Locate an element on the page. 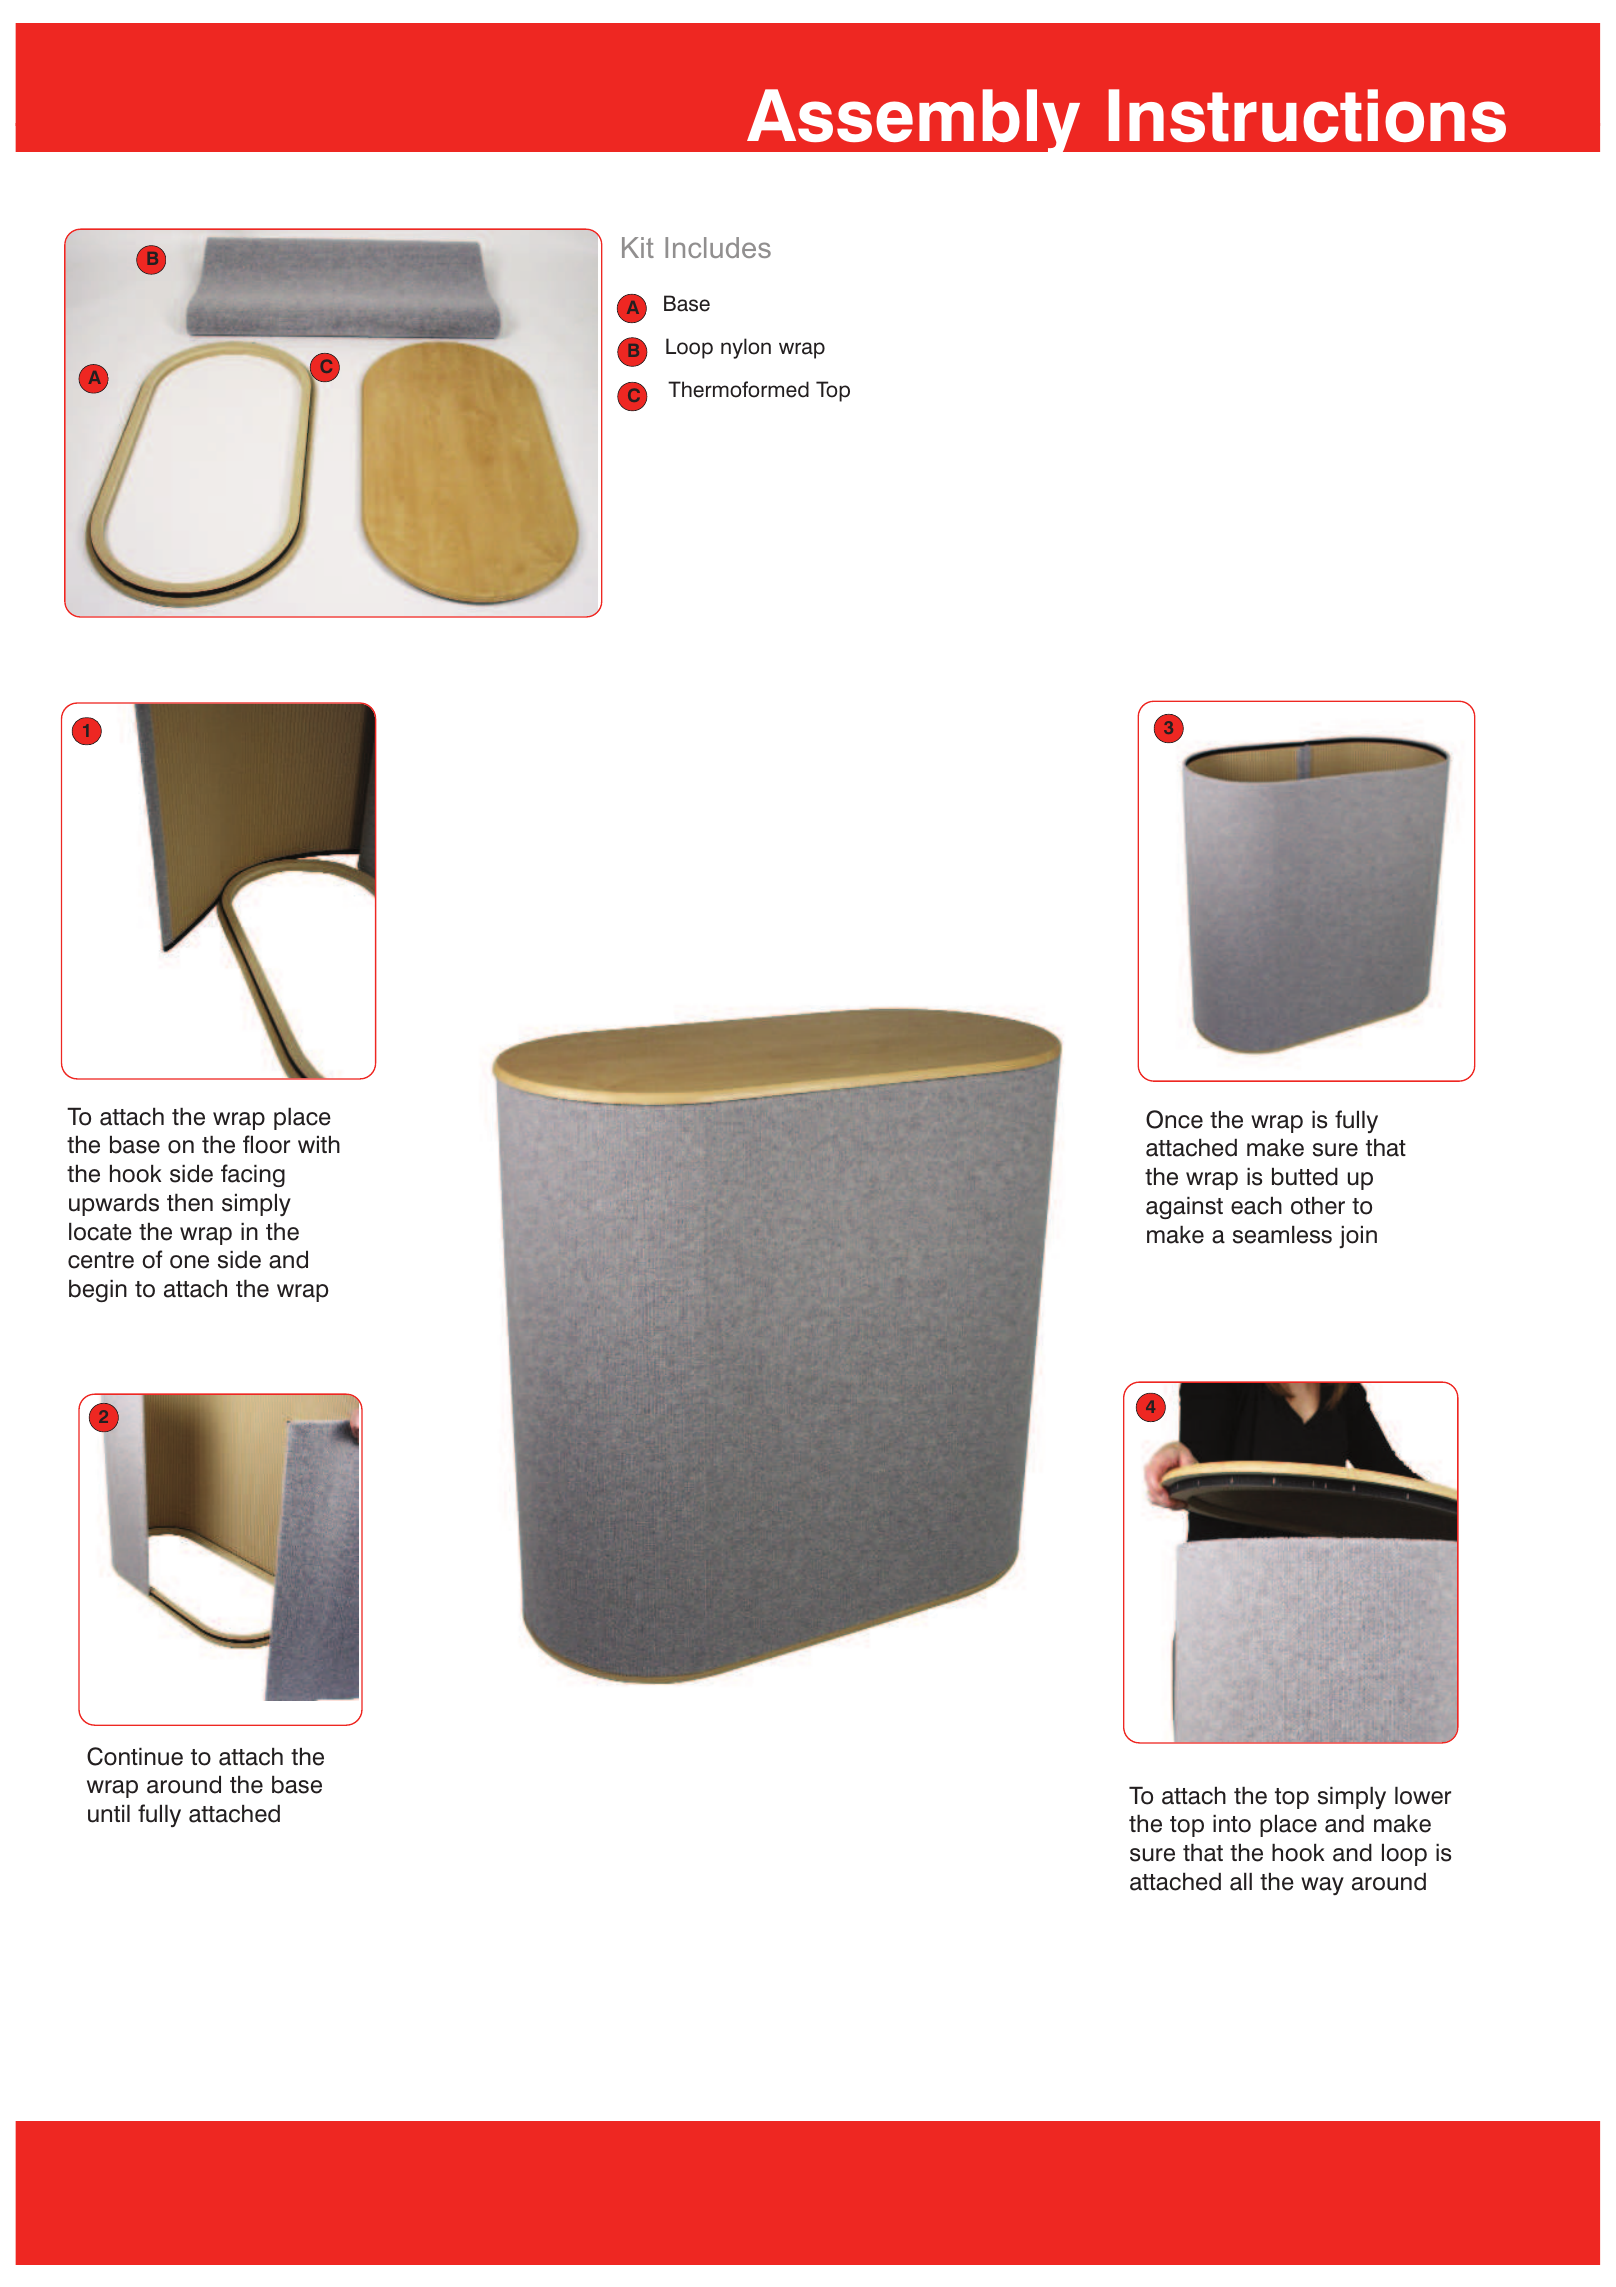  all is located at coordinates (1241, 1881).
